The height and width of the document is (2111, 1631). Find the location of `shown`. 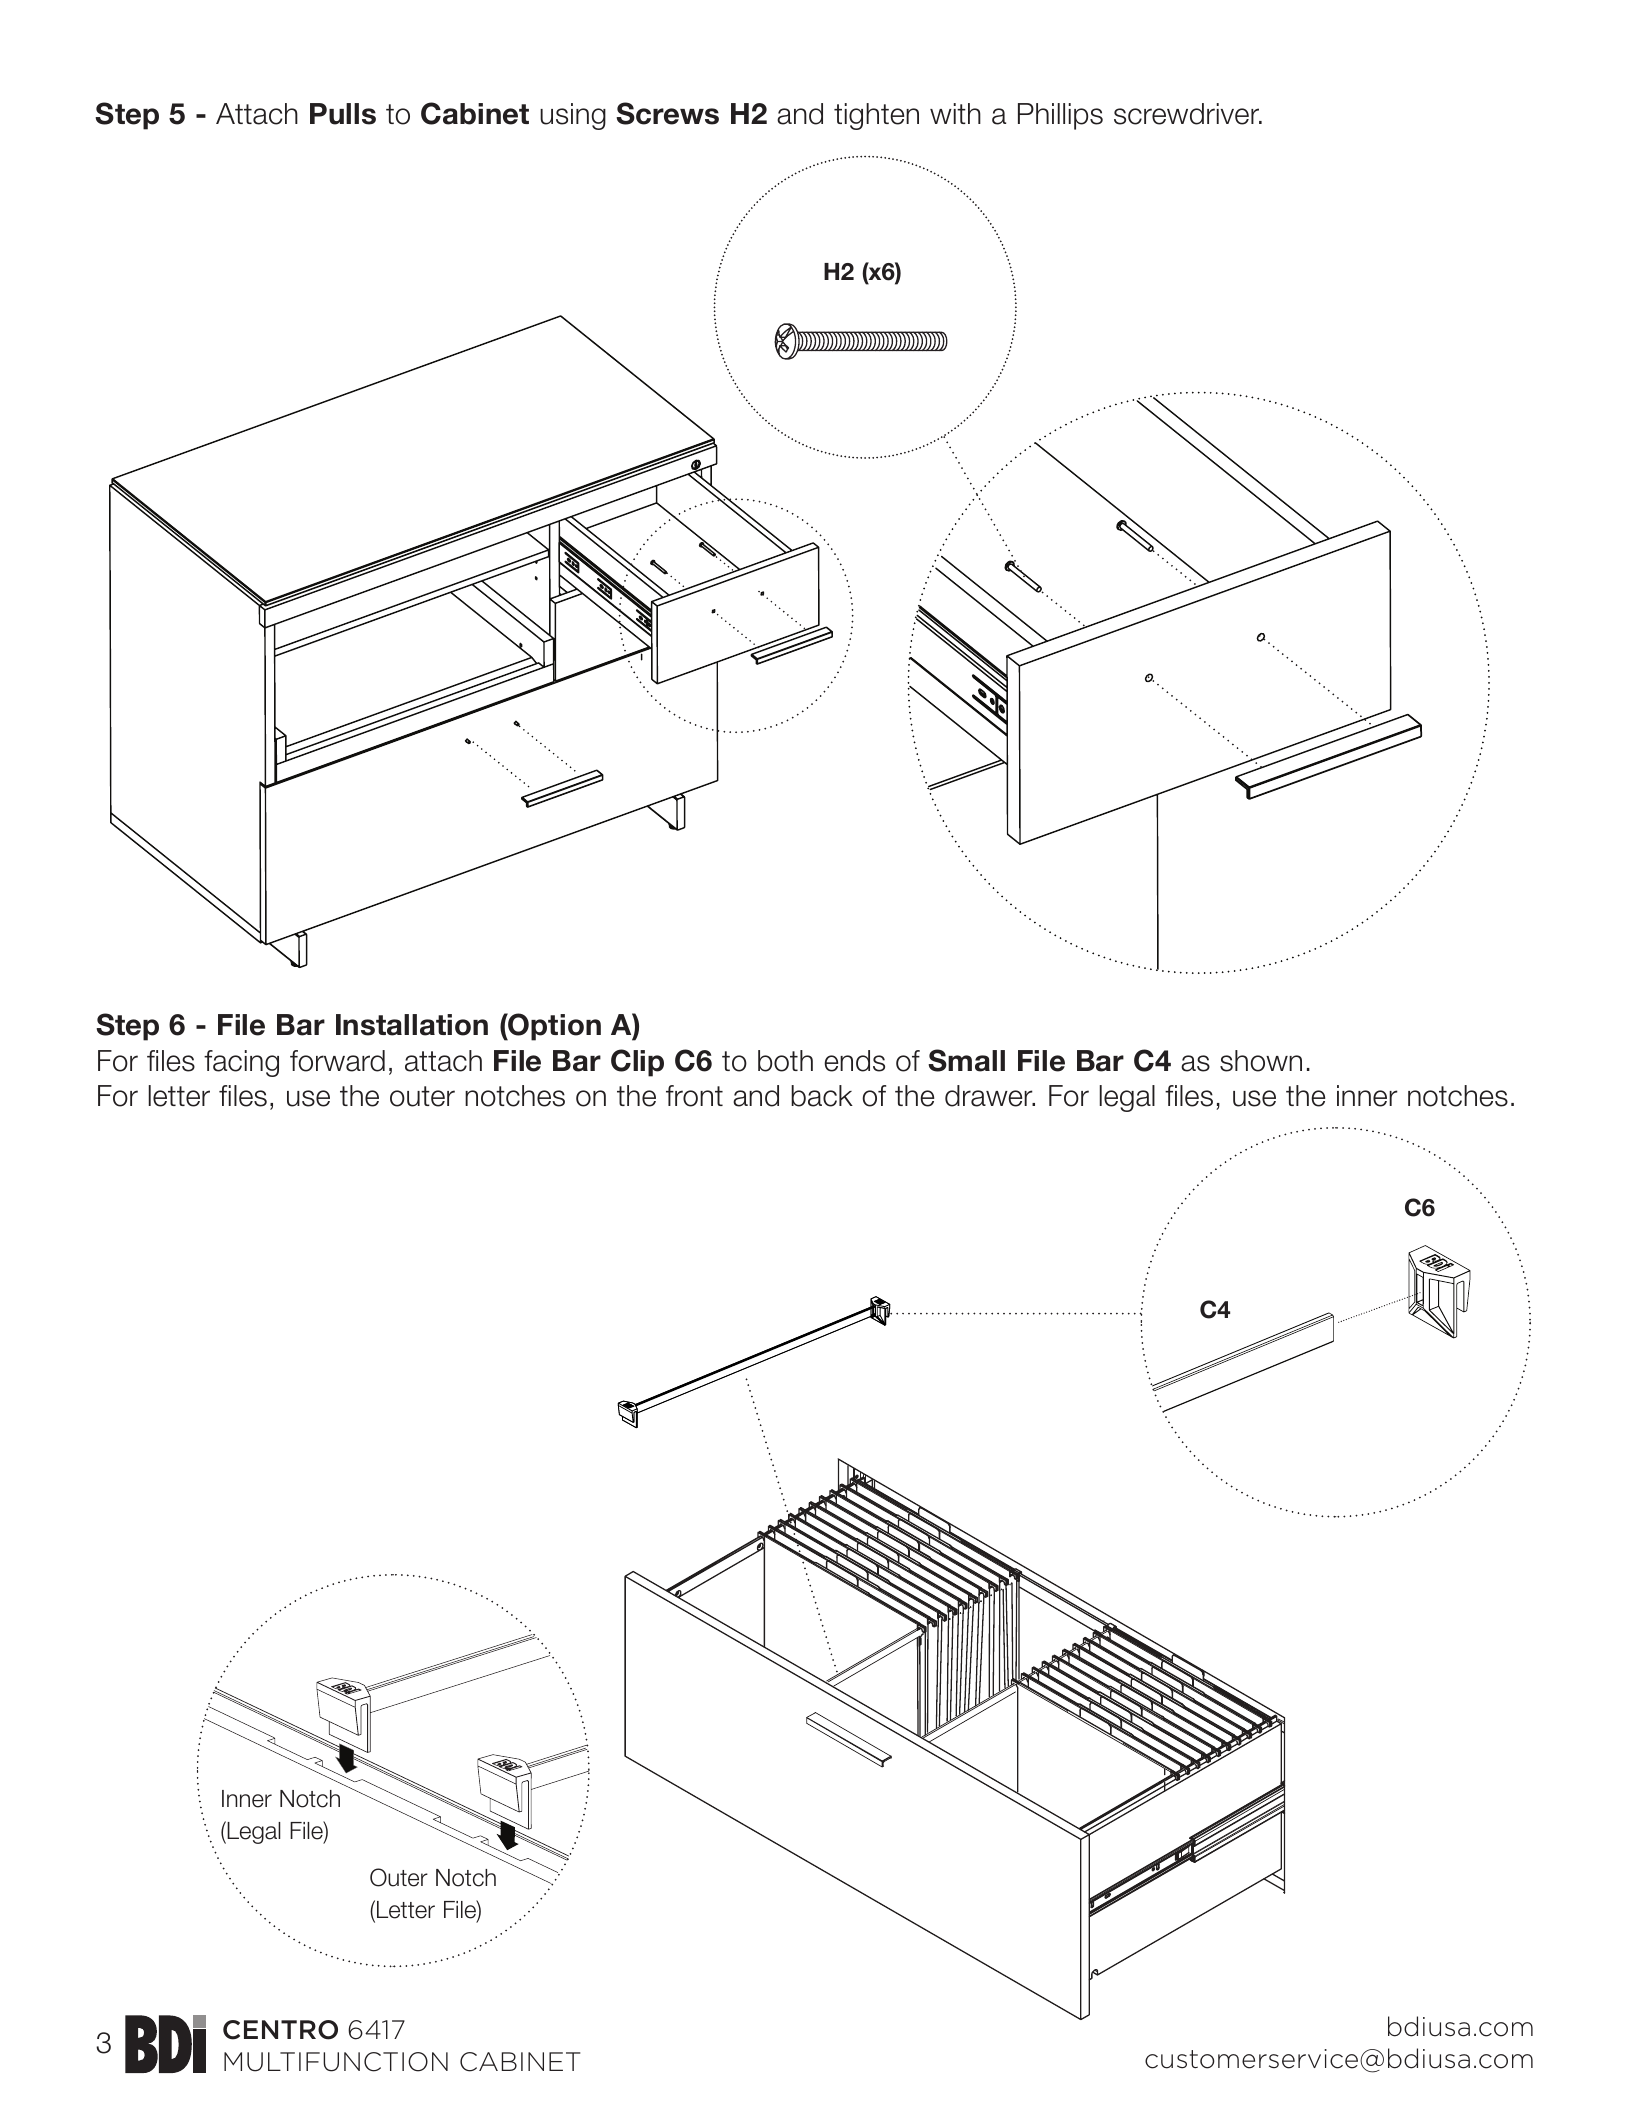

shown is located at coordinates (1261, 1061).
